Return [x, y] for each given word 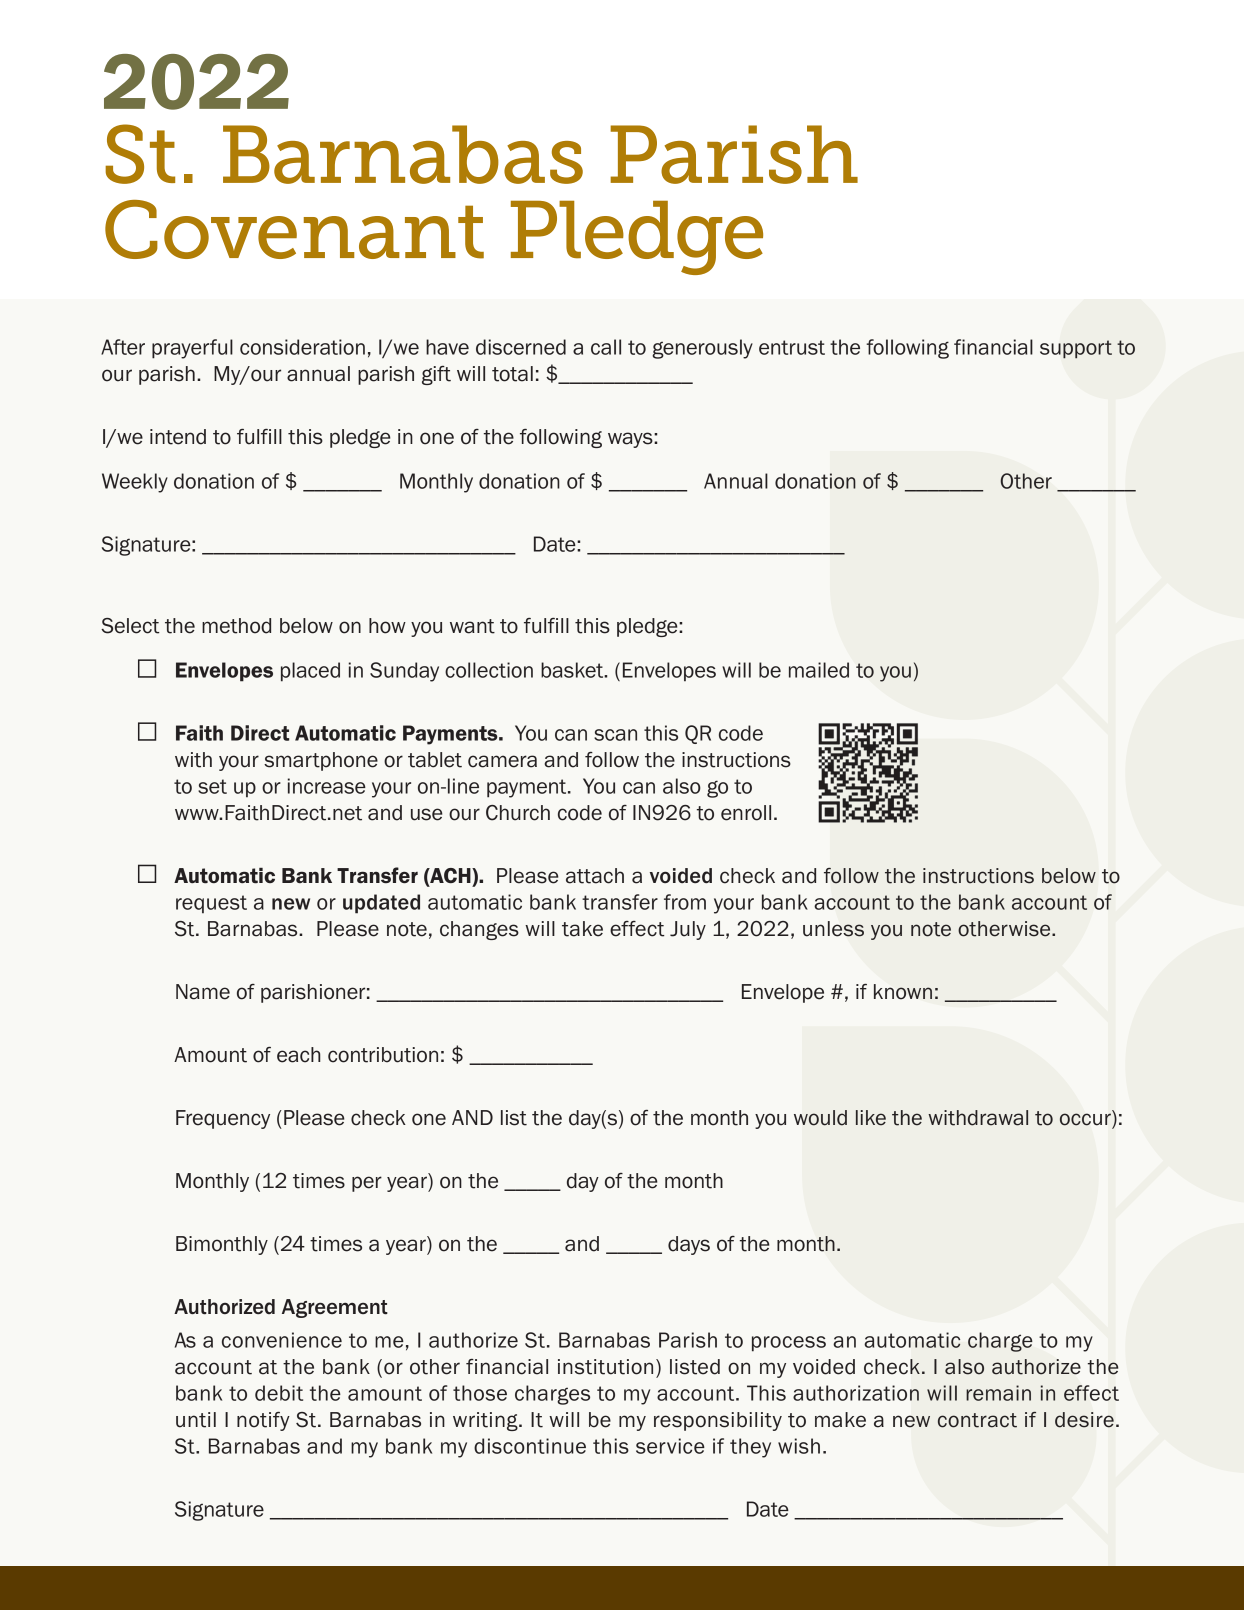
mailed [819, 670]
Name [203, 992]
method [236, 626]
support [1076, 349]
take [582, 929]
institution [605, 1367]
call [606, 347]
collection [489, 670]
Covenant [294, 229]
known [903, 992]
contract [977, 1420]
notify [263, 1421]
